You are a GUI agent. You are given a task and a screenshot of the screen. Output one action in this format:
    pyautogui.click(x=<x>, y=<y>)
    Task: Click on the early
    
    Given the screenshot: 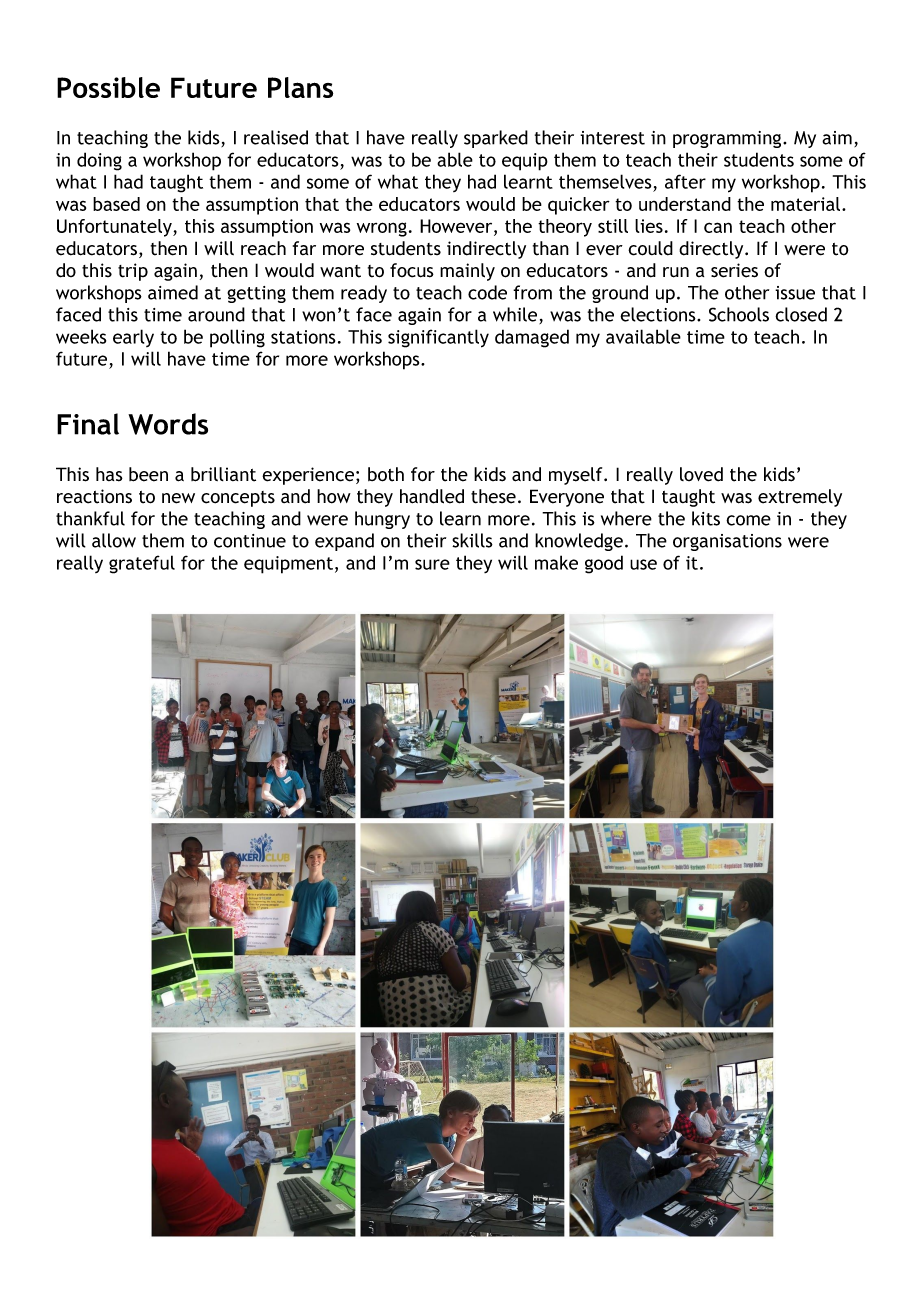 What is the action you would take?
    pyautogui.click(x=133, y=338)
